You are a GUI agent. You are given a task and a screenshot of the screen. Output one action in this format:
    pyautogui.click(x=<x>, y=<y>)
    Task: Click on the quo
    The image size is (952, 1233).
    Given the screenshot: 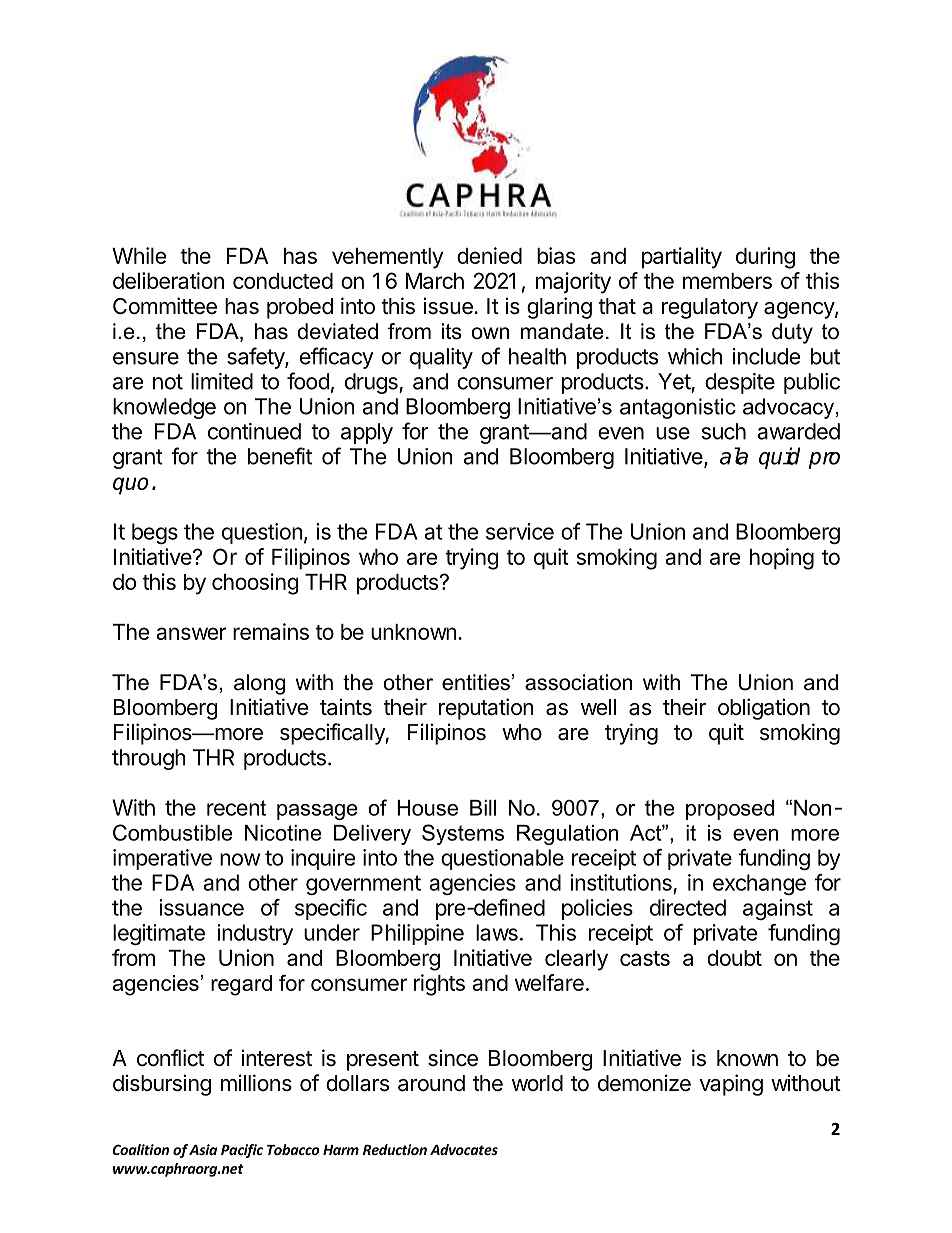 What is the action you would take?
    pyautogui.click(x=130, y=486)
